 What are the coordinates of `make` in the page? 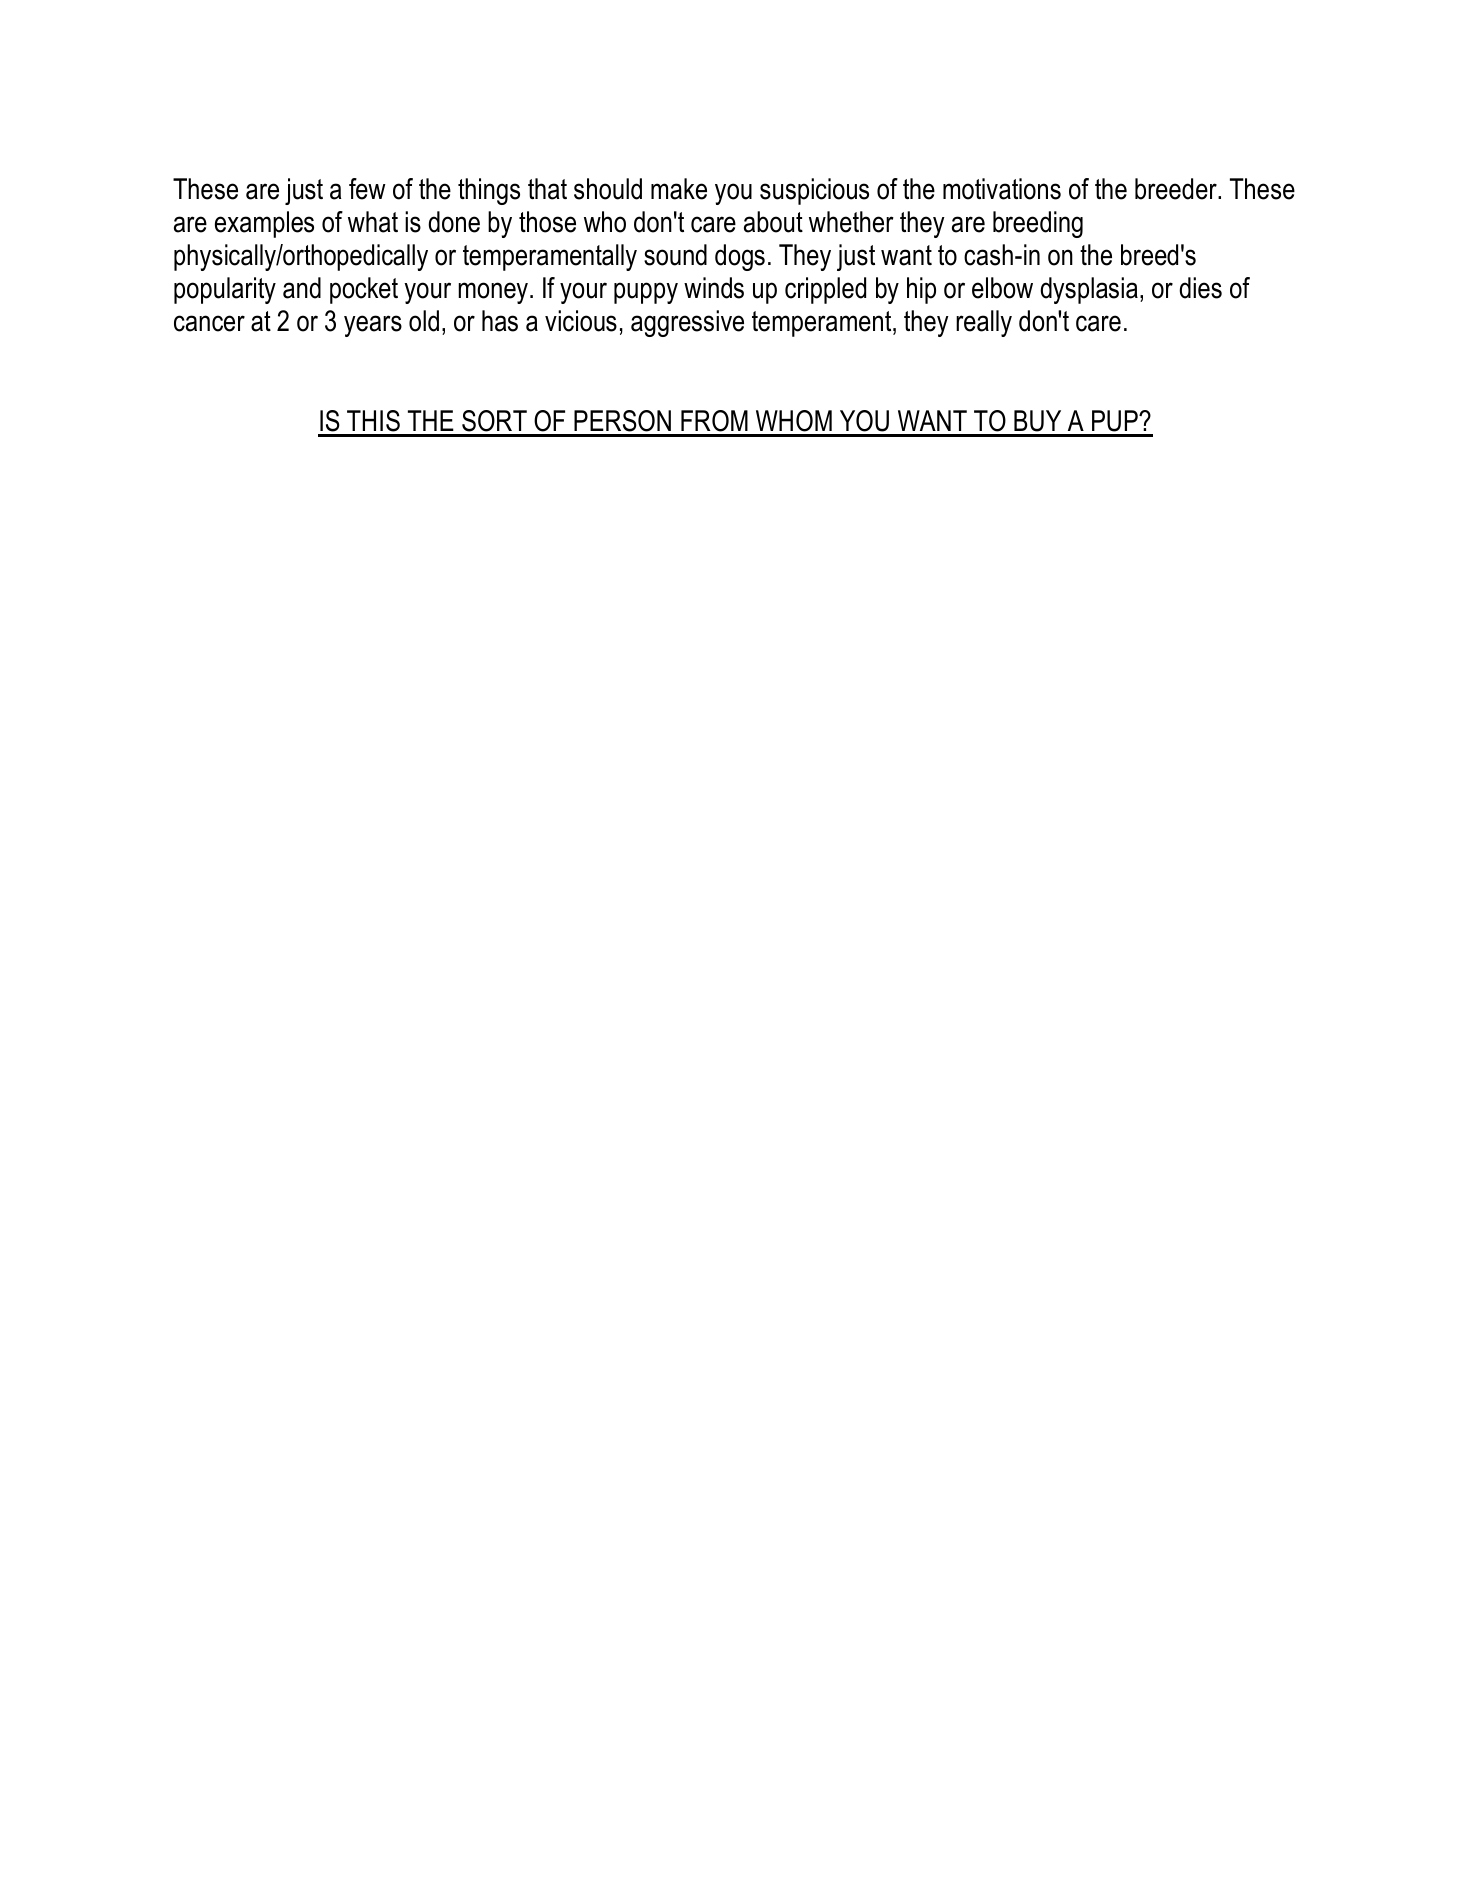 It's located at (679, 189).
